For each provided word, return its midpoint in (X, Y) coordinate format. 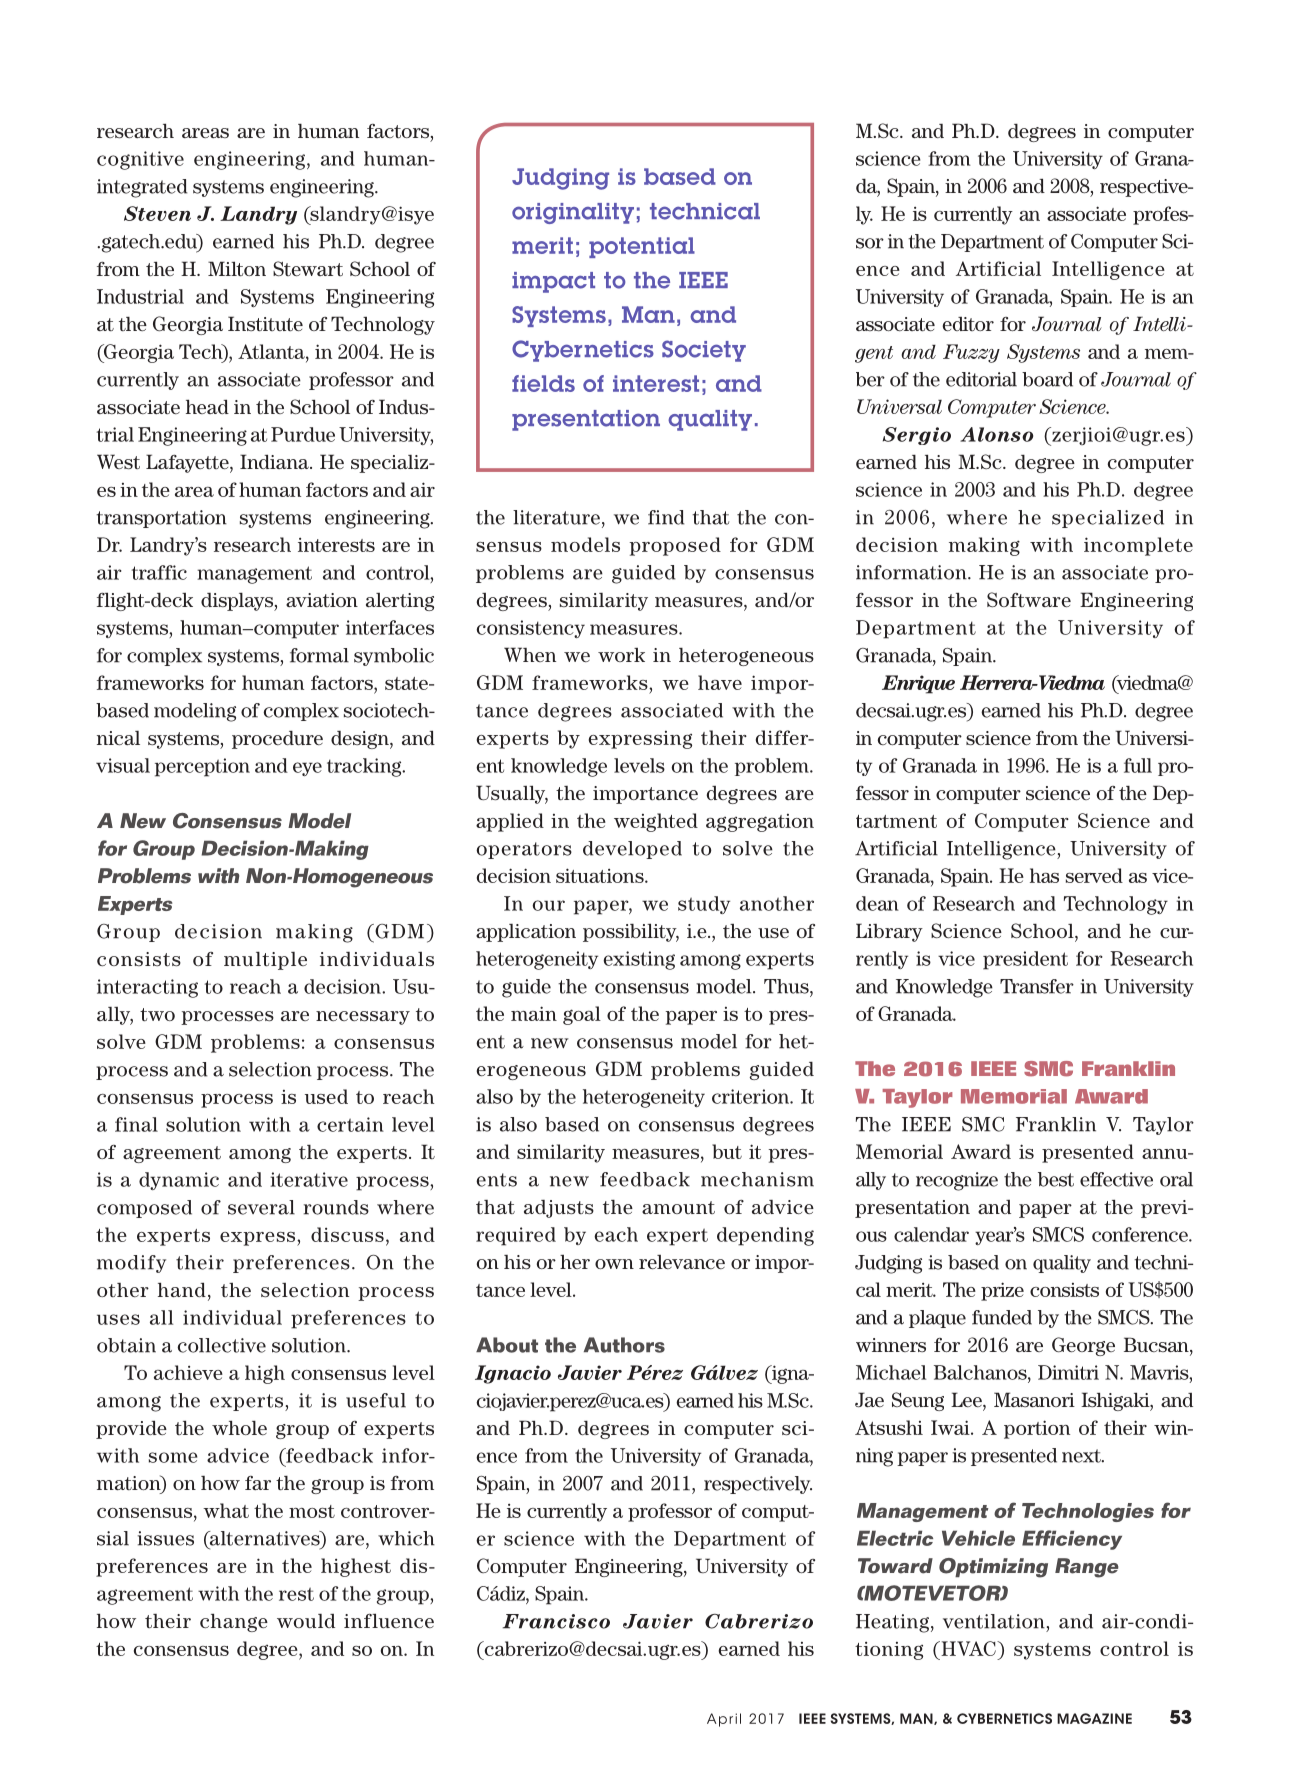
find (666, 517)
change (234, 1622)
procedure (277, 740)
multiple (265, 961)
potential (642, 247)
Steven (157, 213)
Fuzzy (971, 353)
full (1138, 765)
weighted (656, 822)
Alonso (996, 434)
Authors (624, 1345)
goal (582, 1015)
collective (221, 1345)
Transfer (1037, 986)
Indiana (275, 461)
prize (1002, 1291)
